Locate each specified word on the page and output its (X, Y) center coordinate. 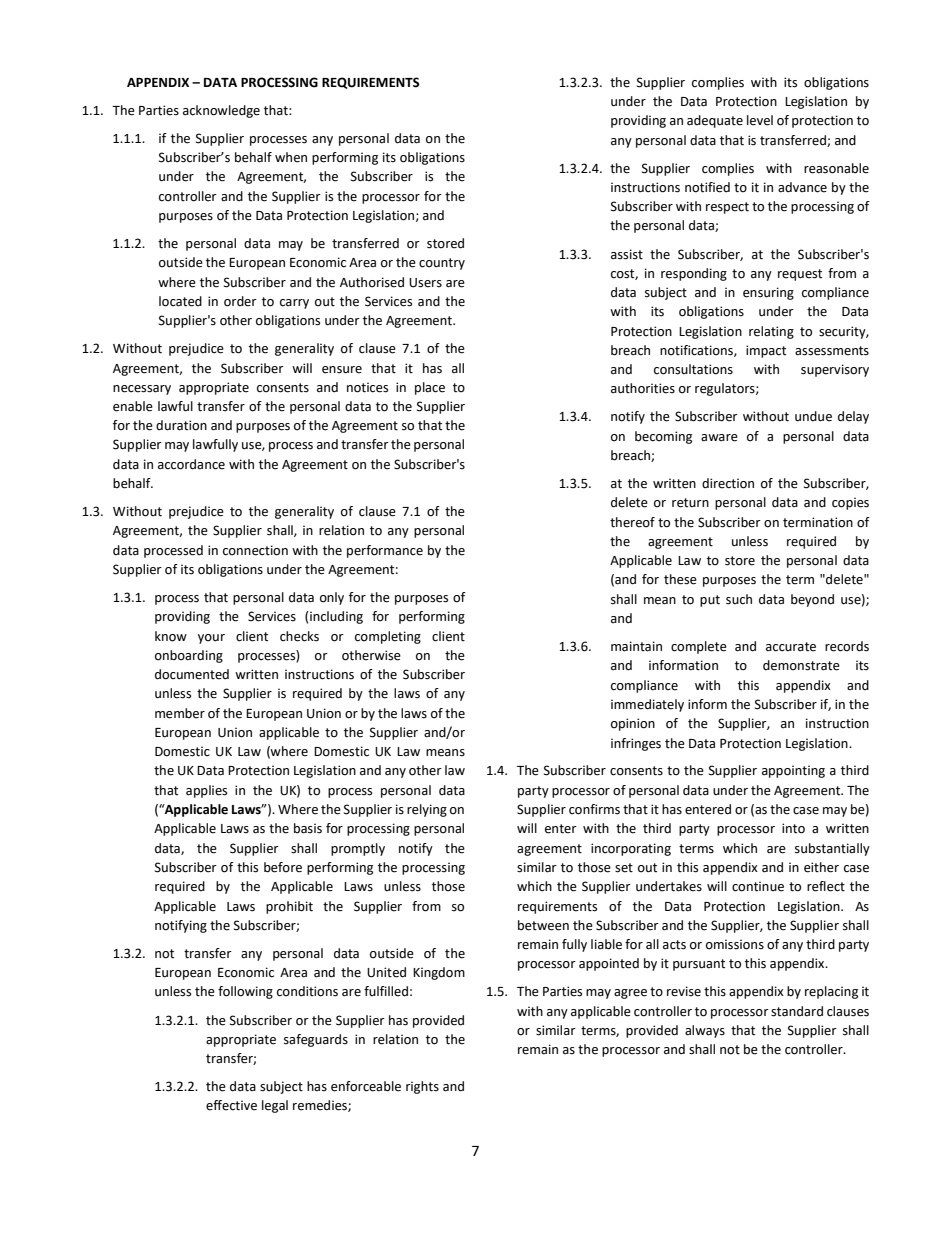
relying (427, 810)
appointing (793, 771)
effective (231, 1105)
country (442, 264)
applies (206, 791)
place (430, 388)
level (760, 120)
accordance (191, 464)
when (291, 157)
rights (422, 1087)
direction (728, 483)
